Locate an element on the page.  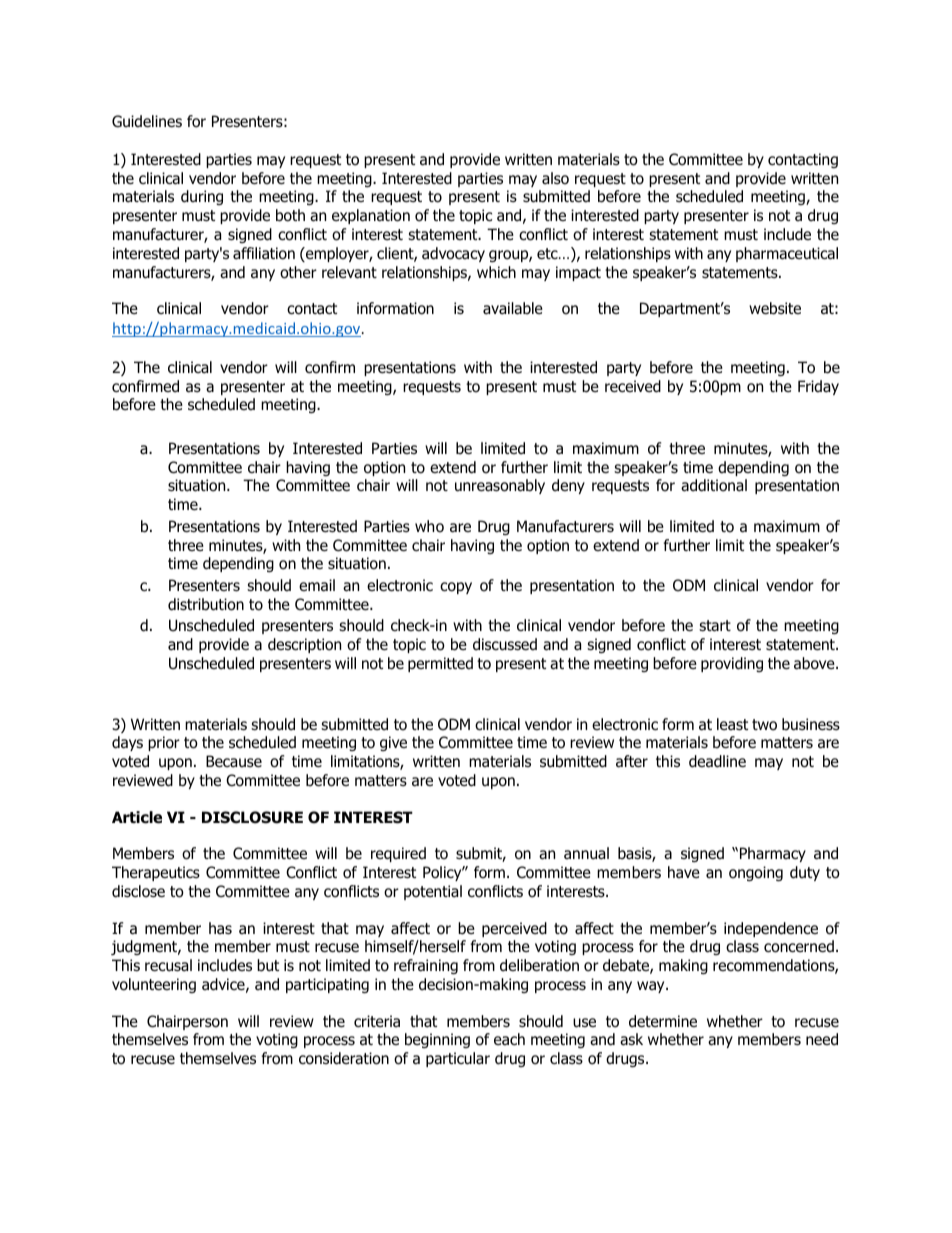
available is located at coordinates (513, 308).
